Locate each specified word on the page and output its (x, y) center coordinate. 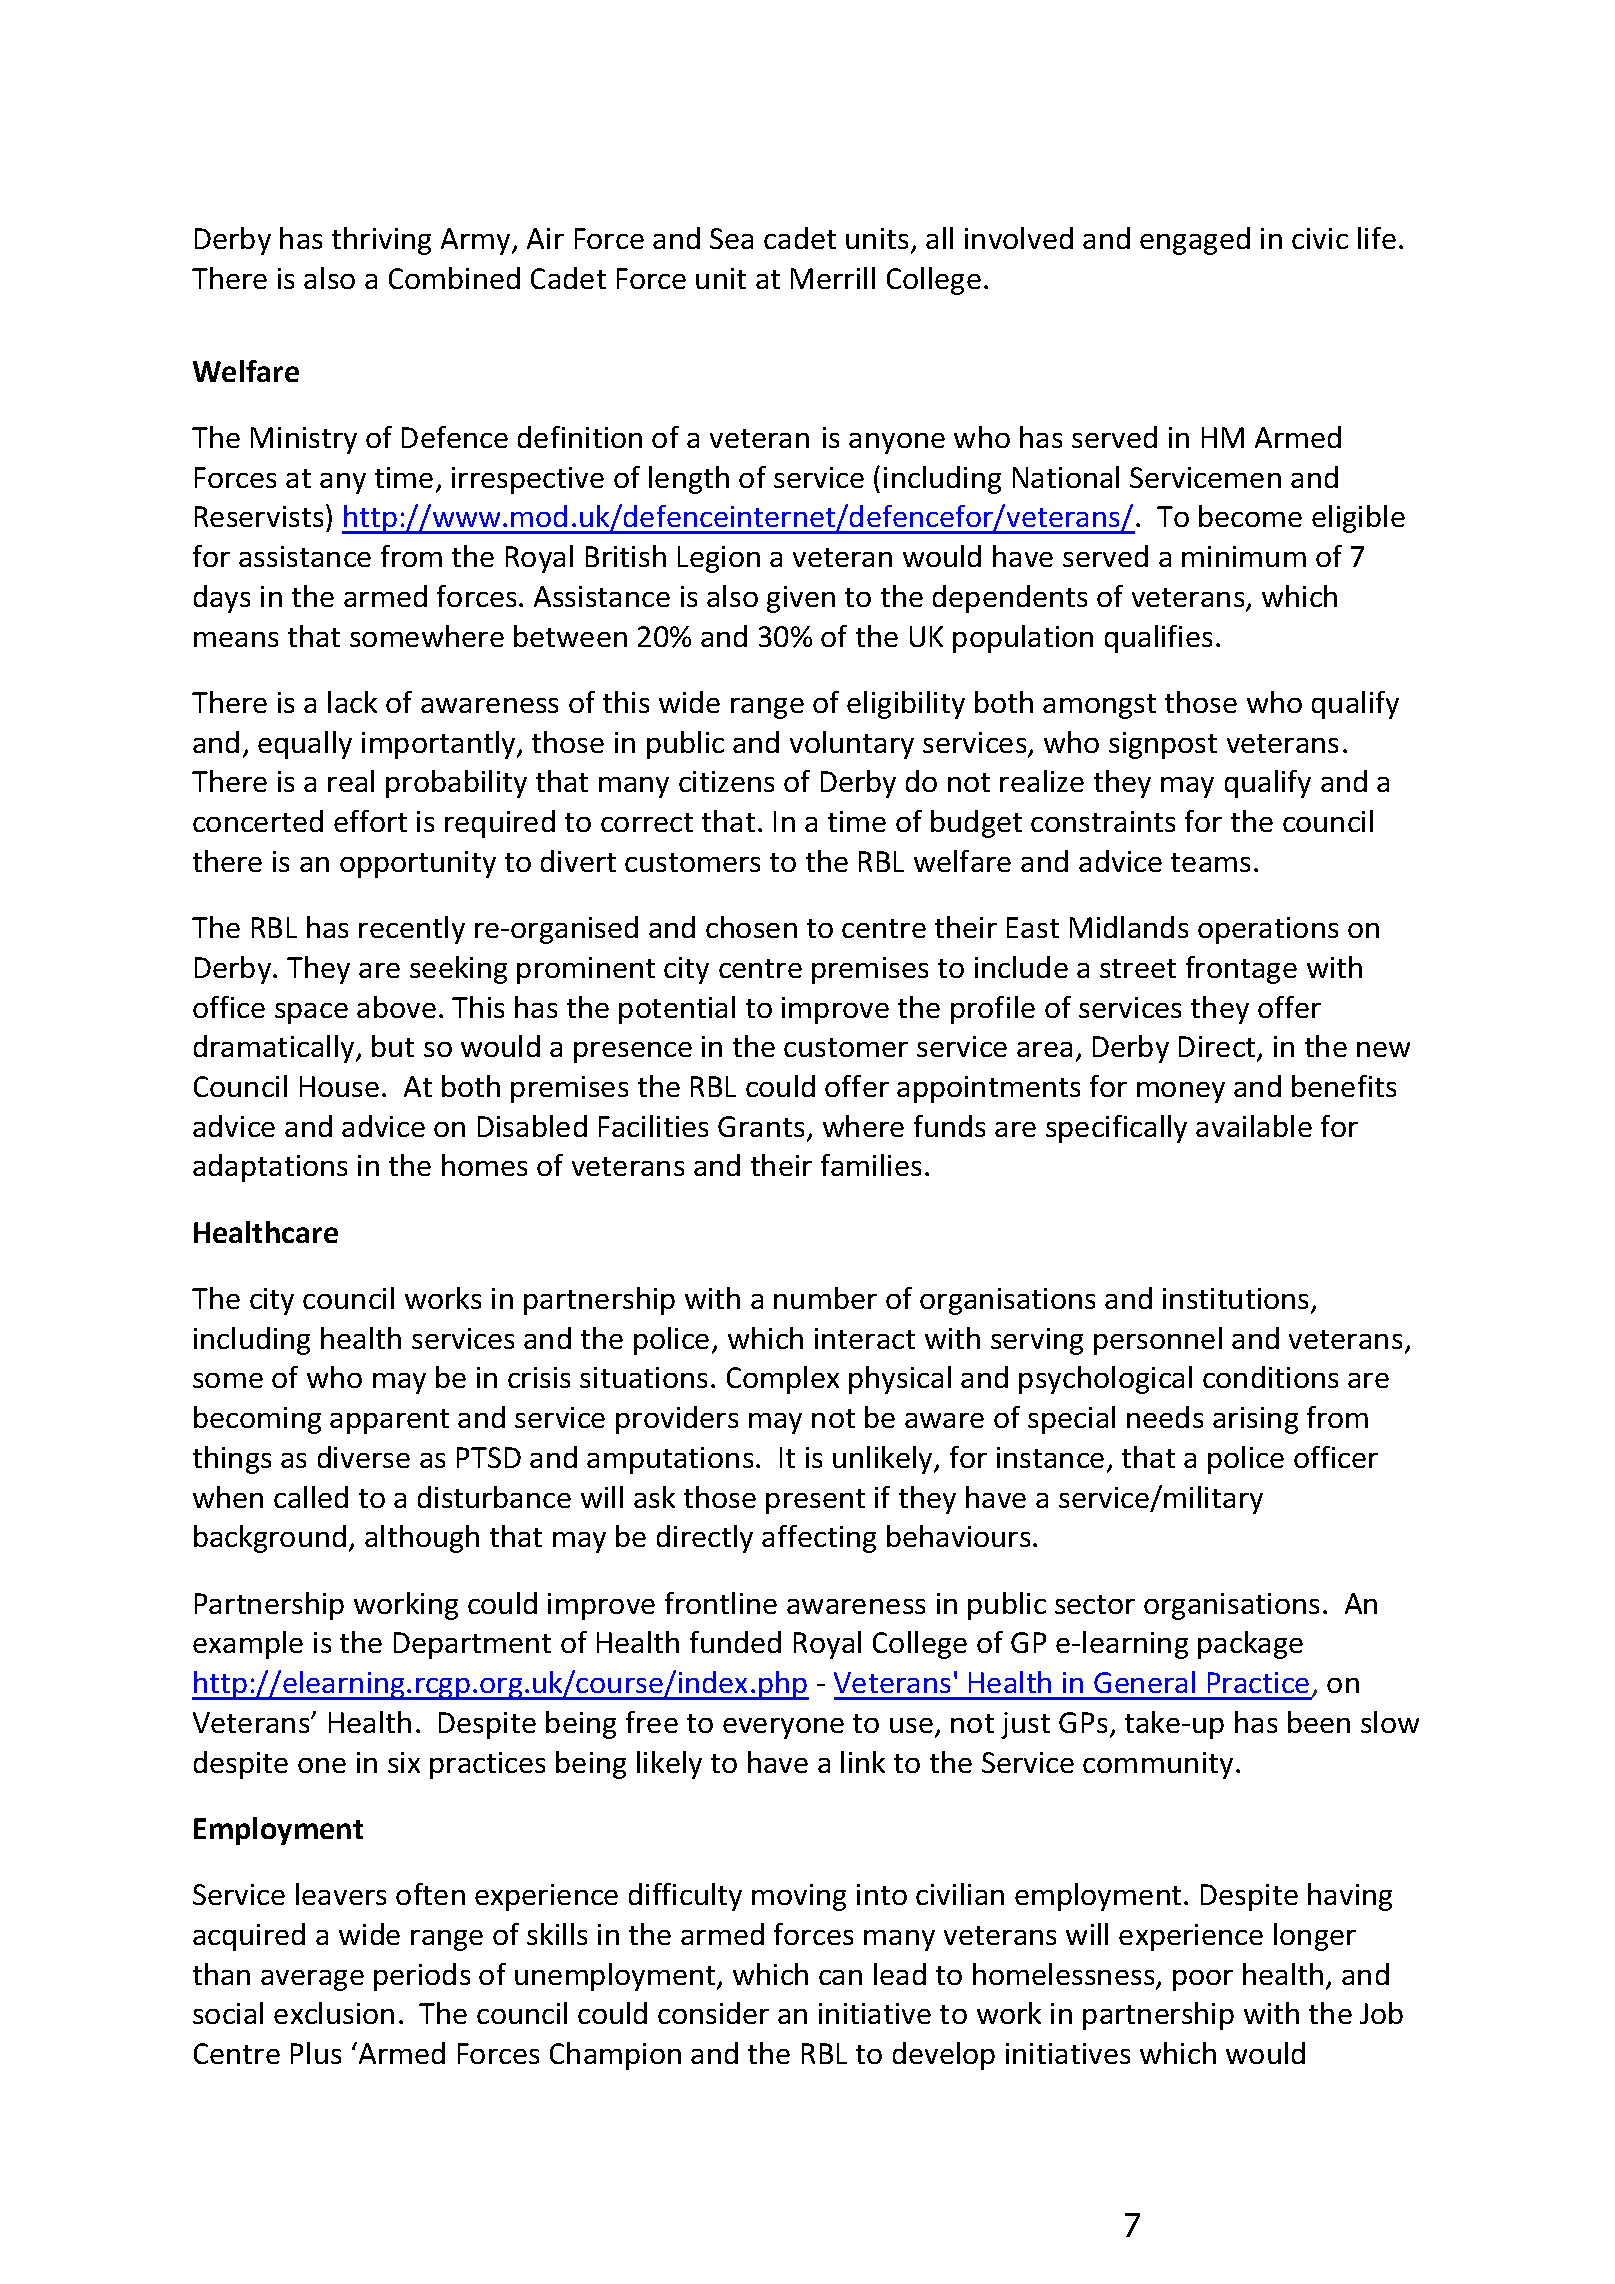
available (1254, 1126)
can (840, 1977)
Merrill (833, 278)
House (339, 1086)
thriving (381, 241)
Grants (761, 1126)
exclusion (334, 2013)
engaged (1195, 241)
